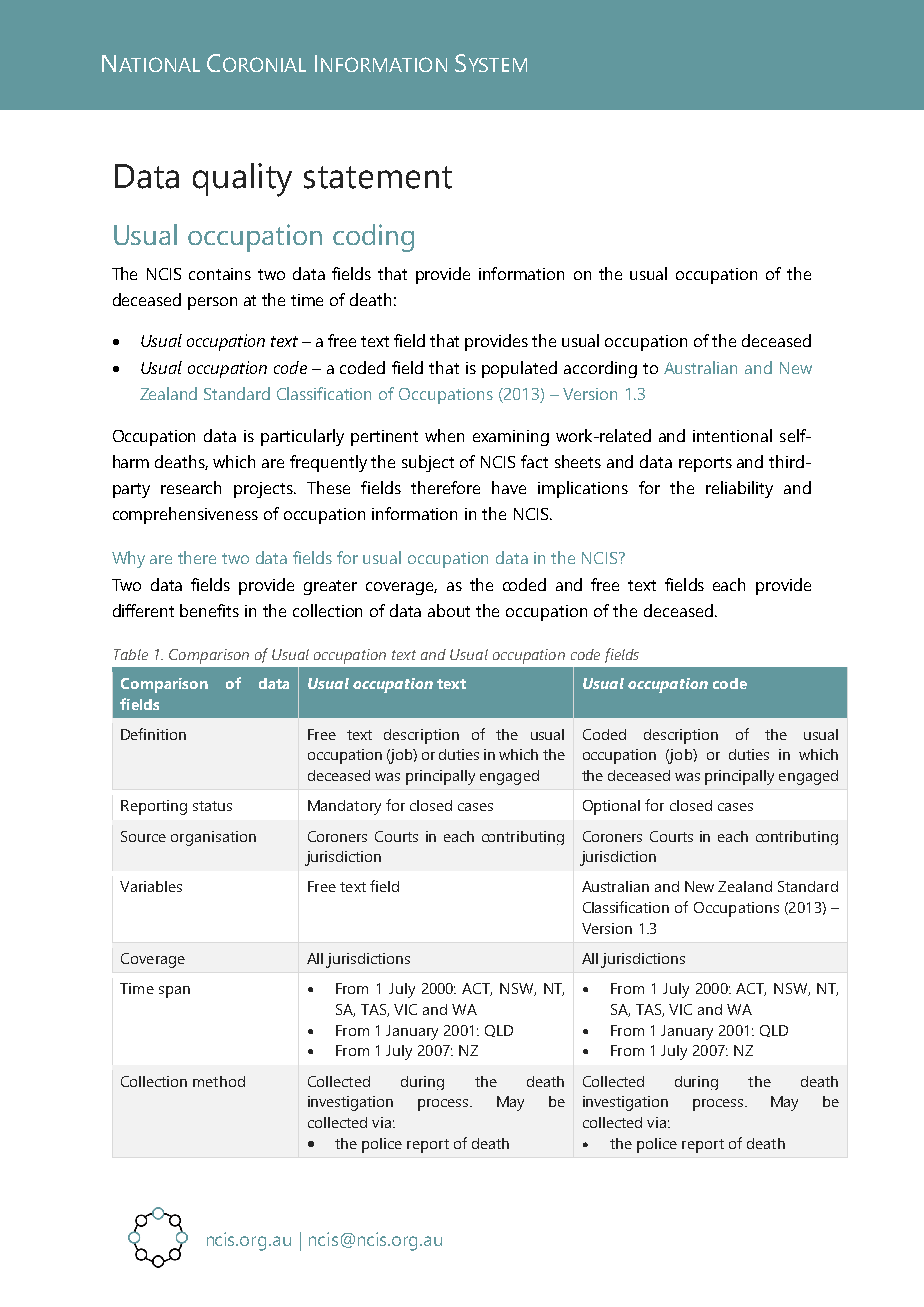 The width and height of the screenshot is (924, 1307). I want to click on statement, so click(378, 177).
